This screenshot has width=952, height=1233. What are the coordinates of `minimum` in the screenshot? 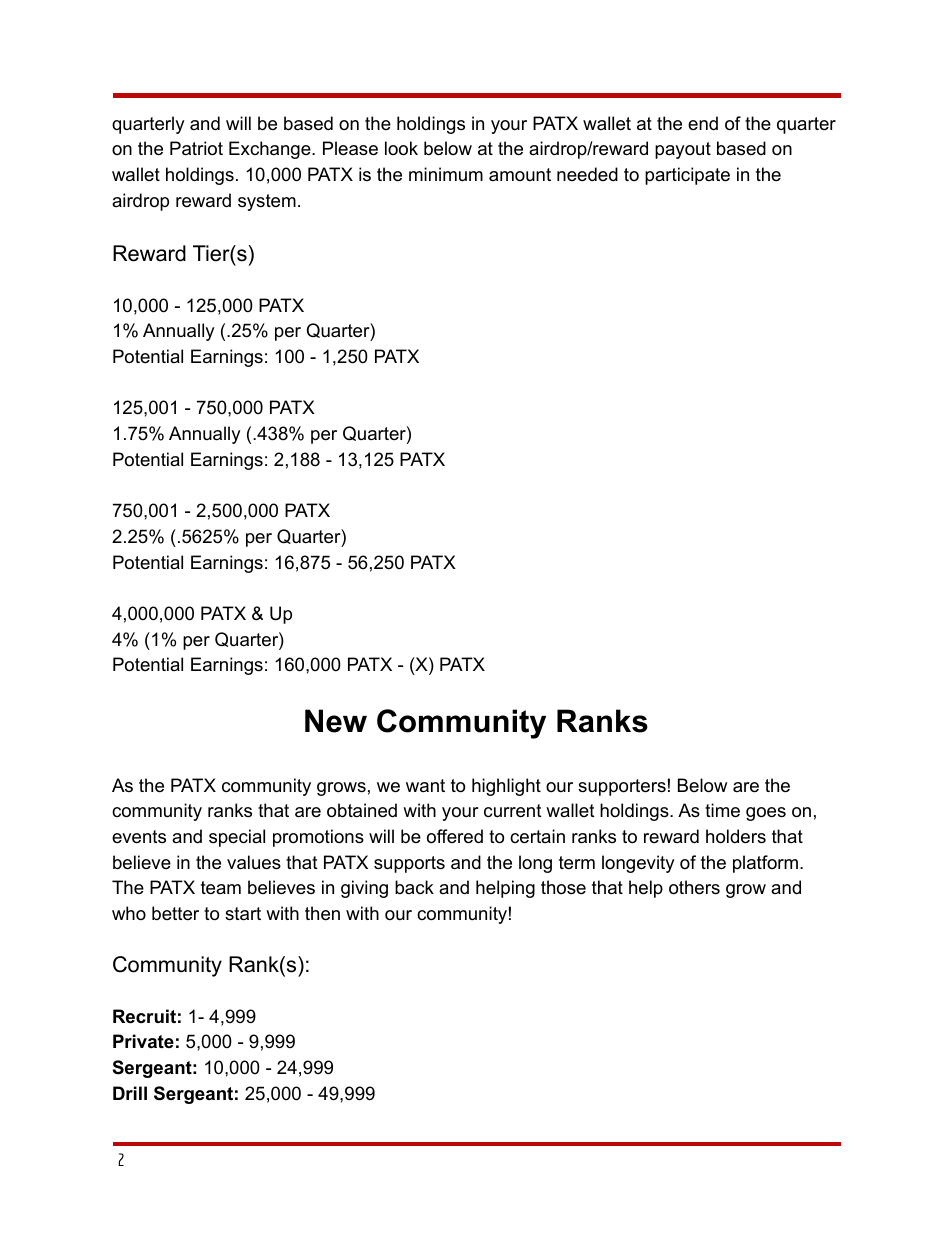 It's located at (446, 174).
